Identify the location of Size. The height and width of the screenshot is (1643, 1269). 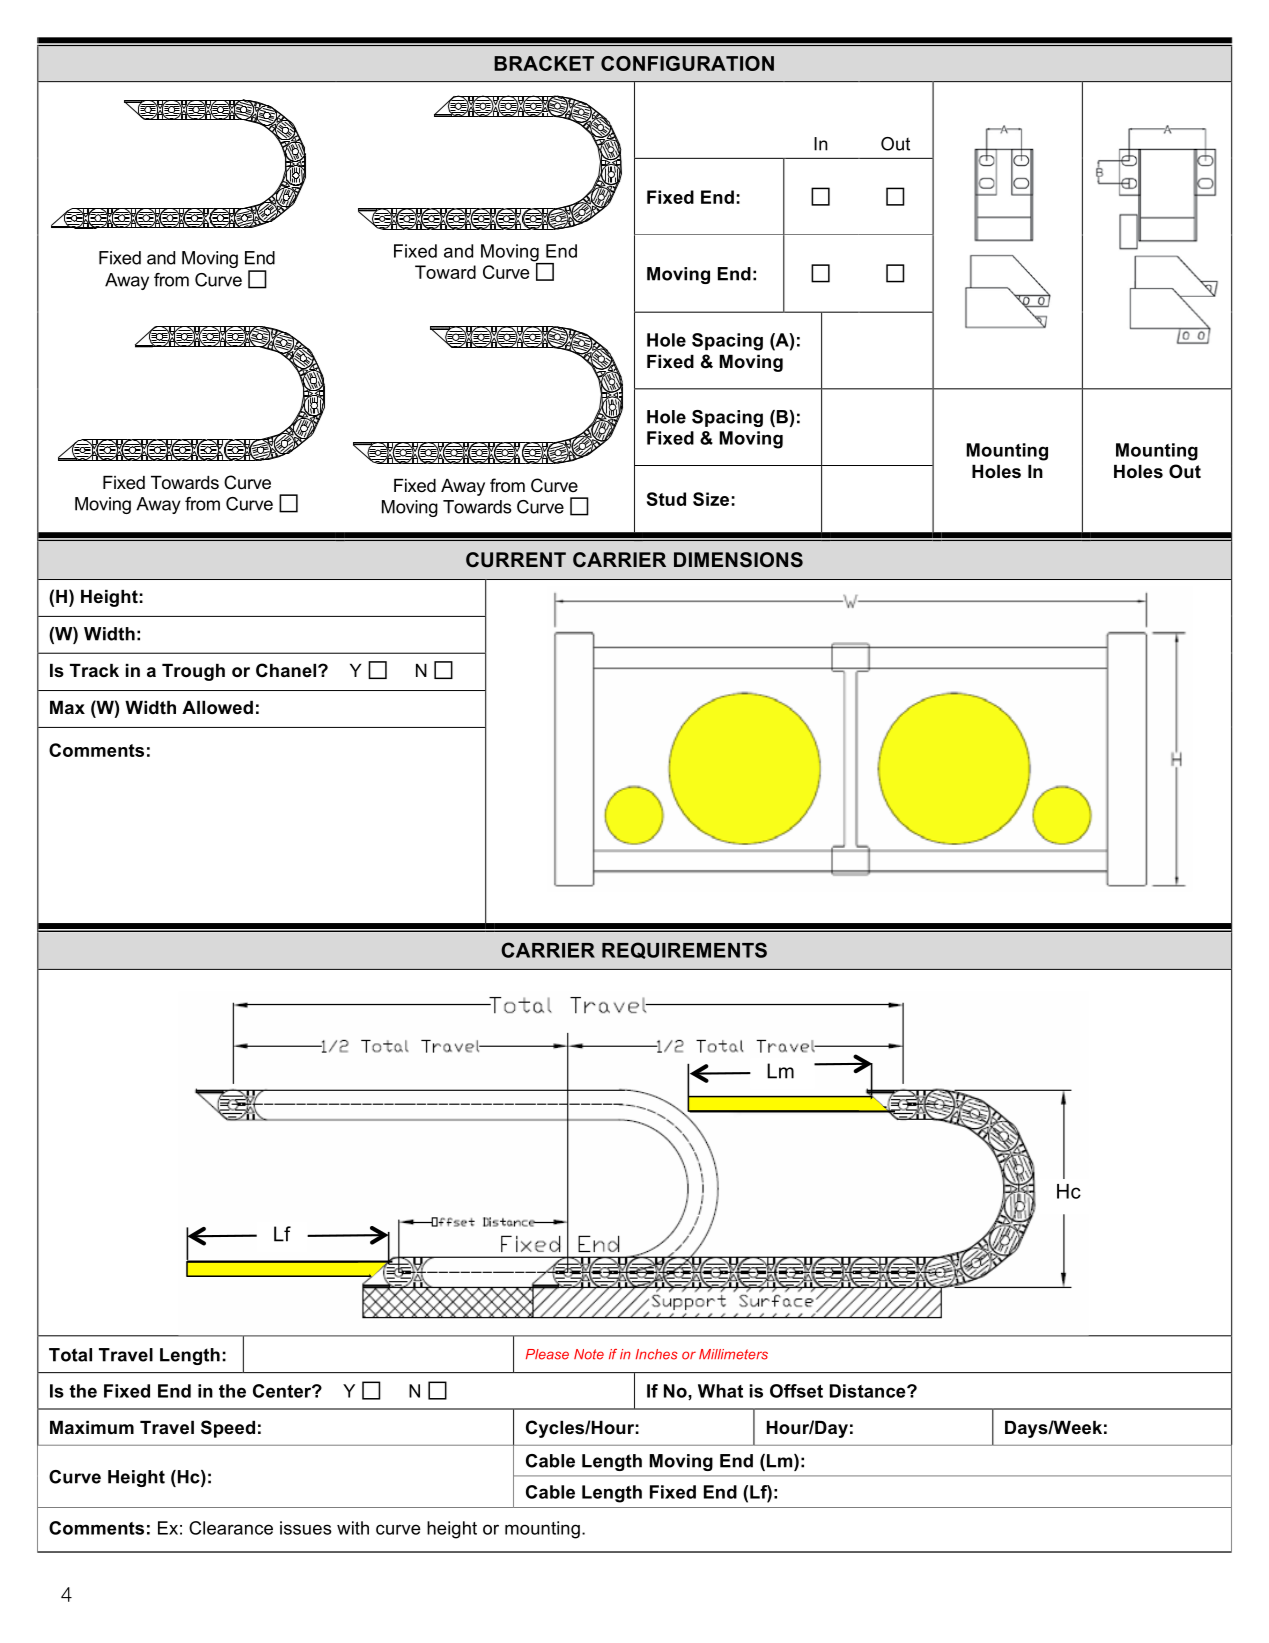
(711, 499).
